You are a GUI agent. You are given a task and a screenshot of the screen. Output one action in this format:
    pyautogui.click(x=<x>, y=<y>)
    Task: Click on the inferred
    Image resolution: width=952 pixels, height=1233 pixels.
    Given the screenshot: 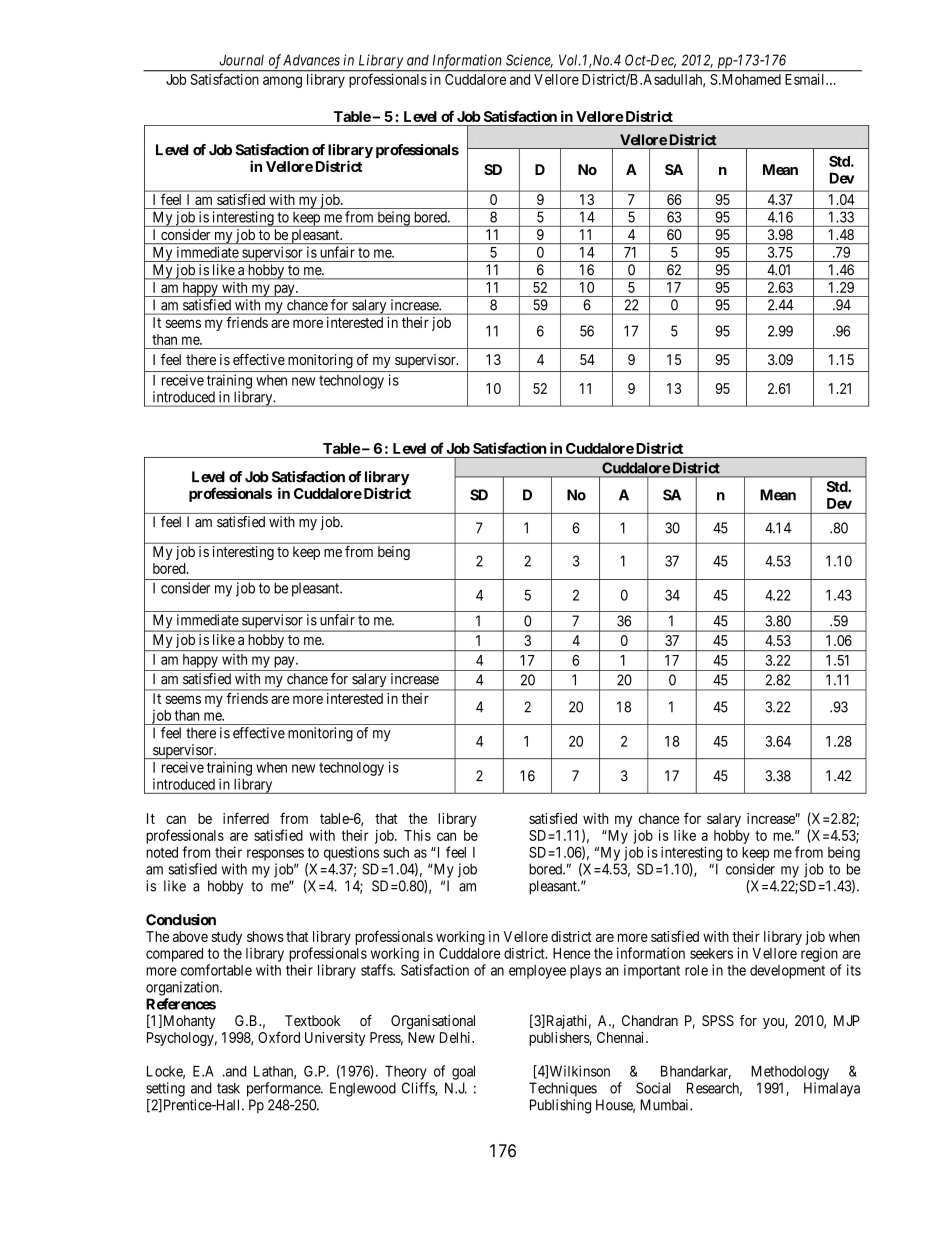 What is the action you would take?
    pyautogui.click(x=246, y=818)
